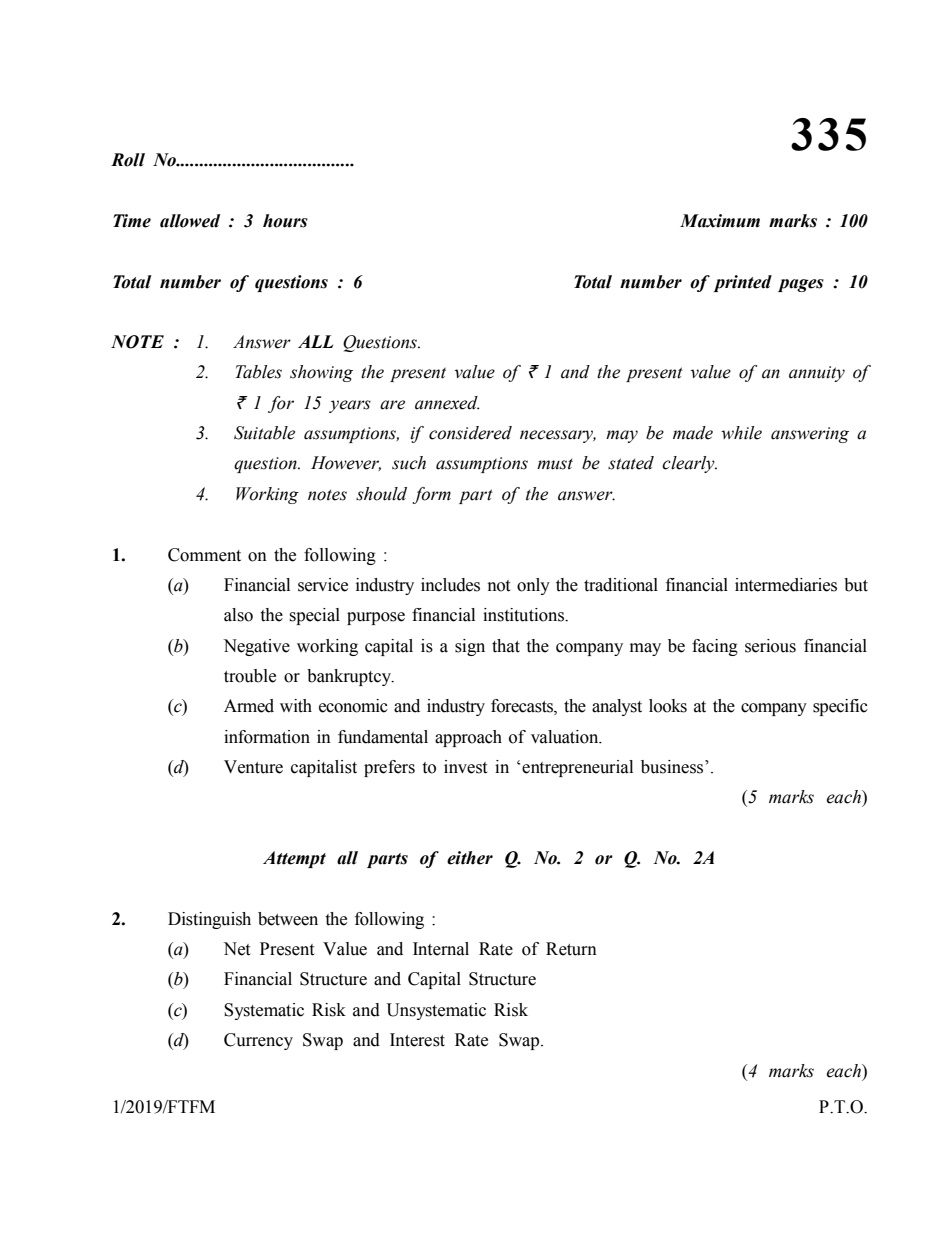  What do you see at coordinates (447, 403) in the document?
I see `annexed` at bounding box center [447, 403].
